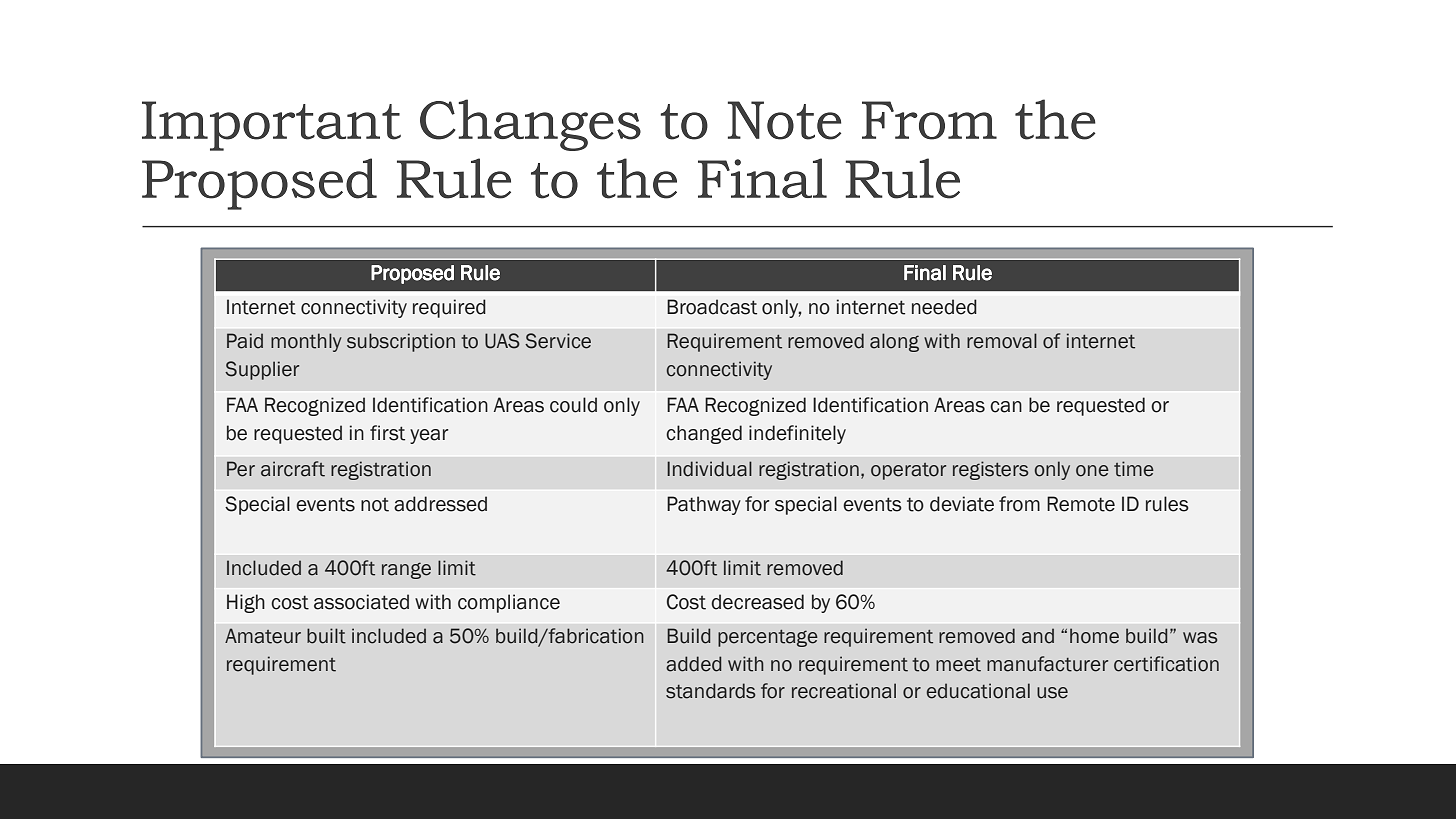 This screenshot has width=1456, height=819. I want to click on changed, so click(704, 434).
